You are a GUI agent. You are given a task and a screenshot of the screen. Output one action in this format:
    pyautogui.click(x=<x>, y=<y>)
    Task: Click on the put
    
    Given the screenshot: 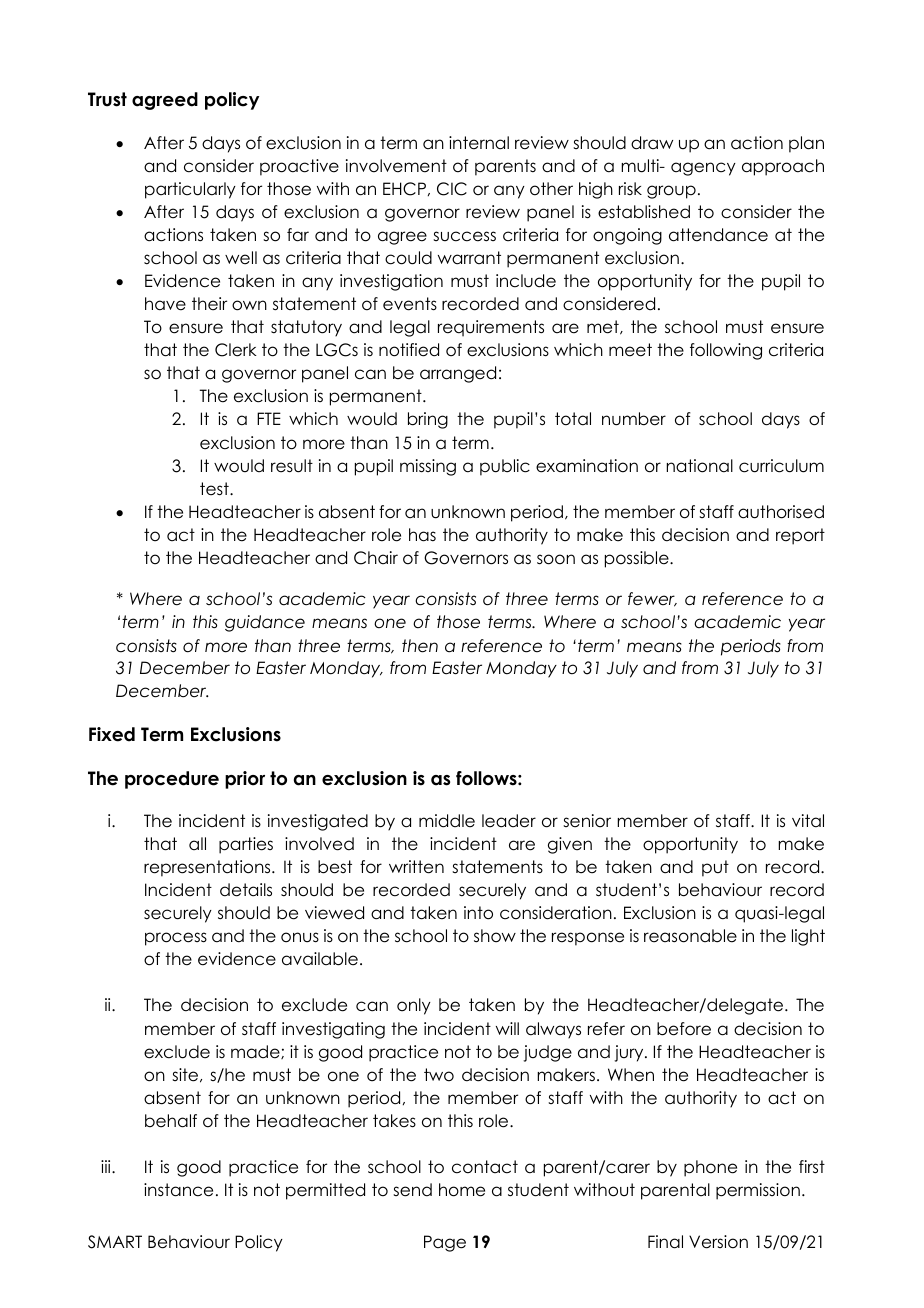 What is the action you would take?
    pyautogui.click(x=715, y=868)
